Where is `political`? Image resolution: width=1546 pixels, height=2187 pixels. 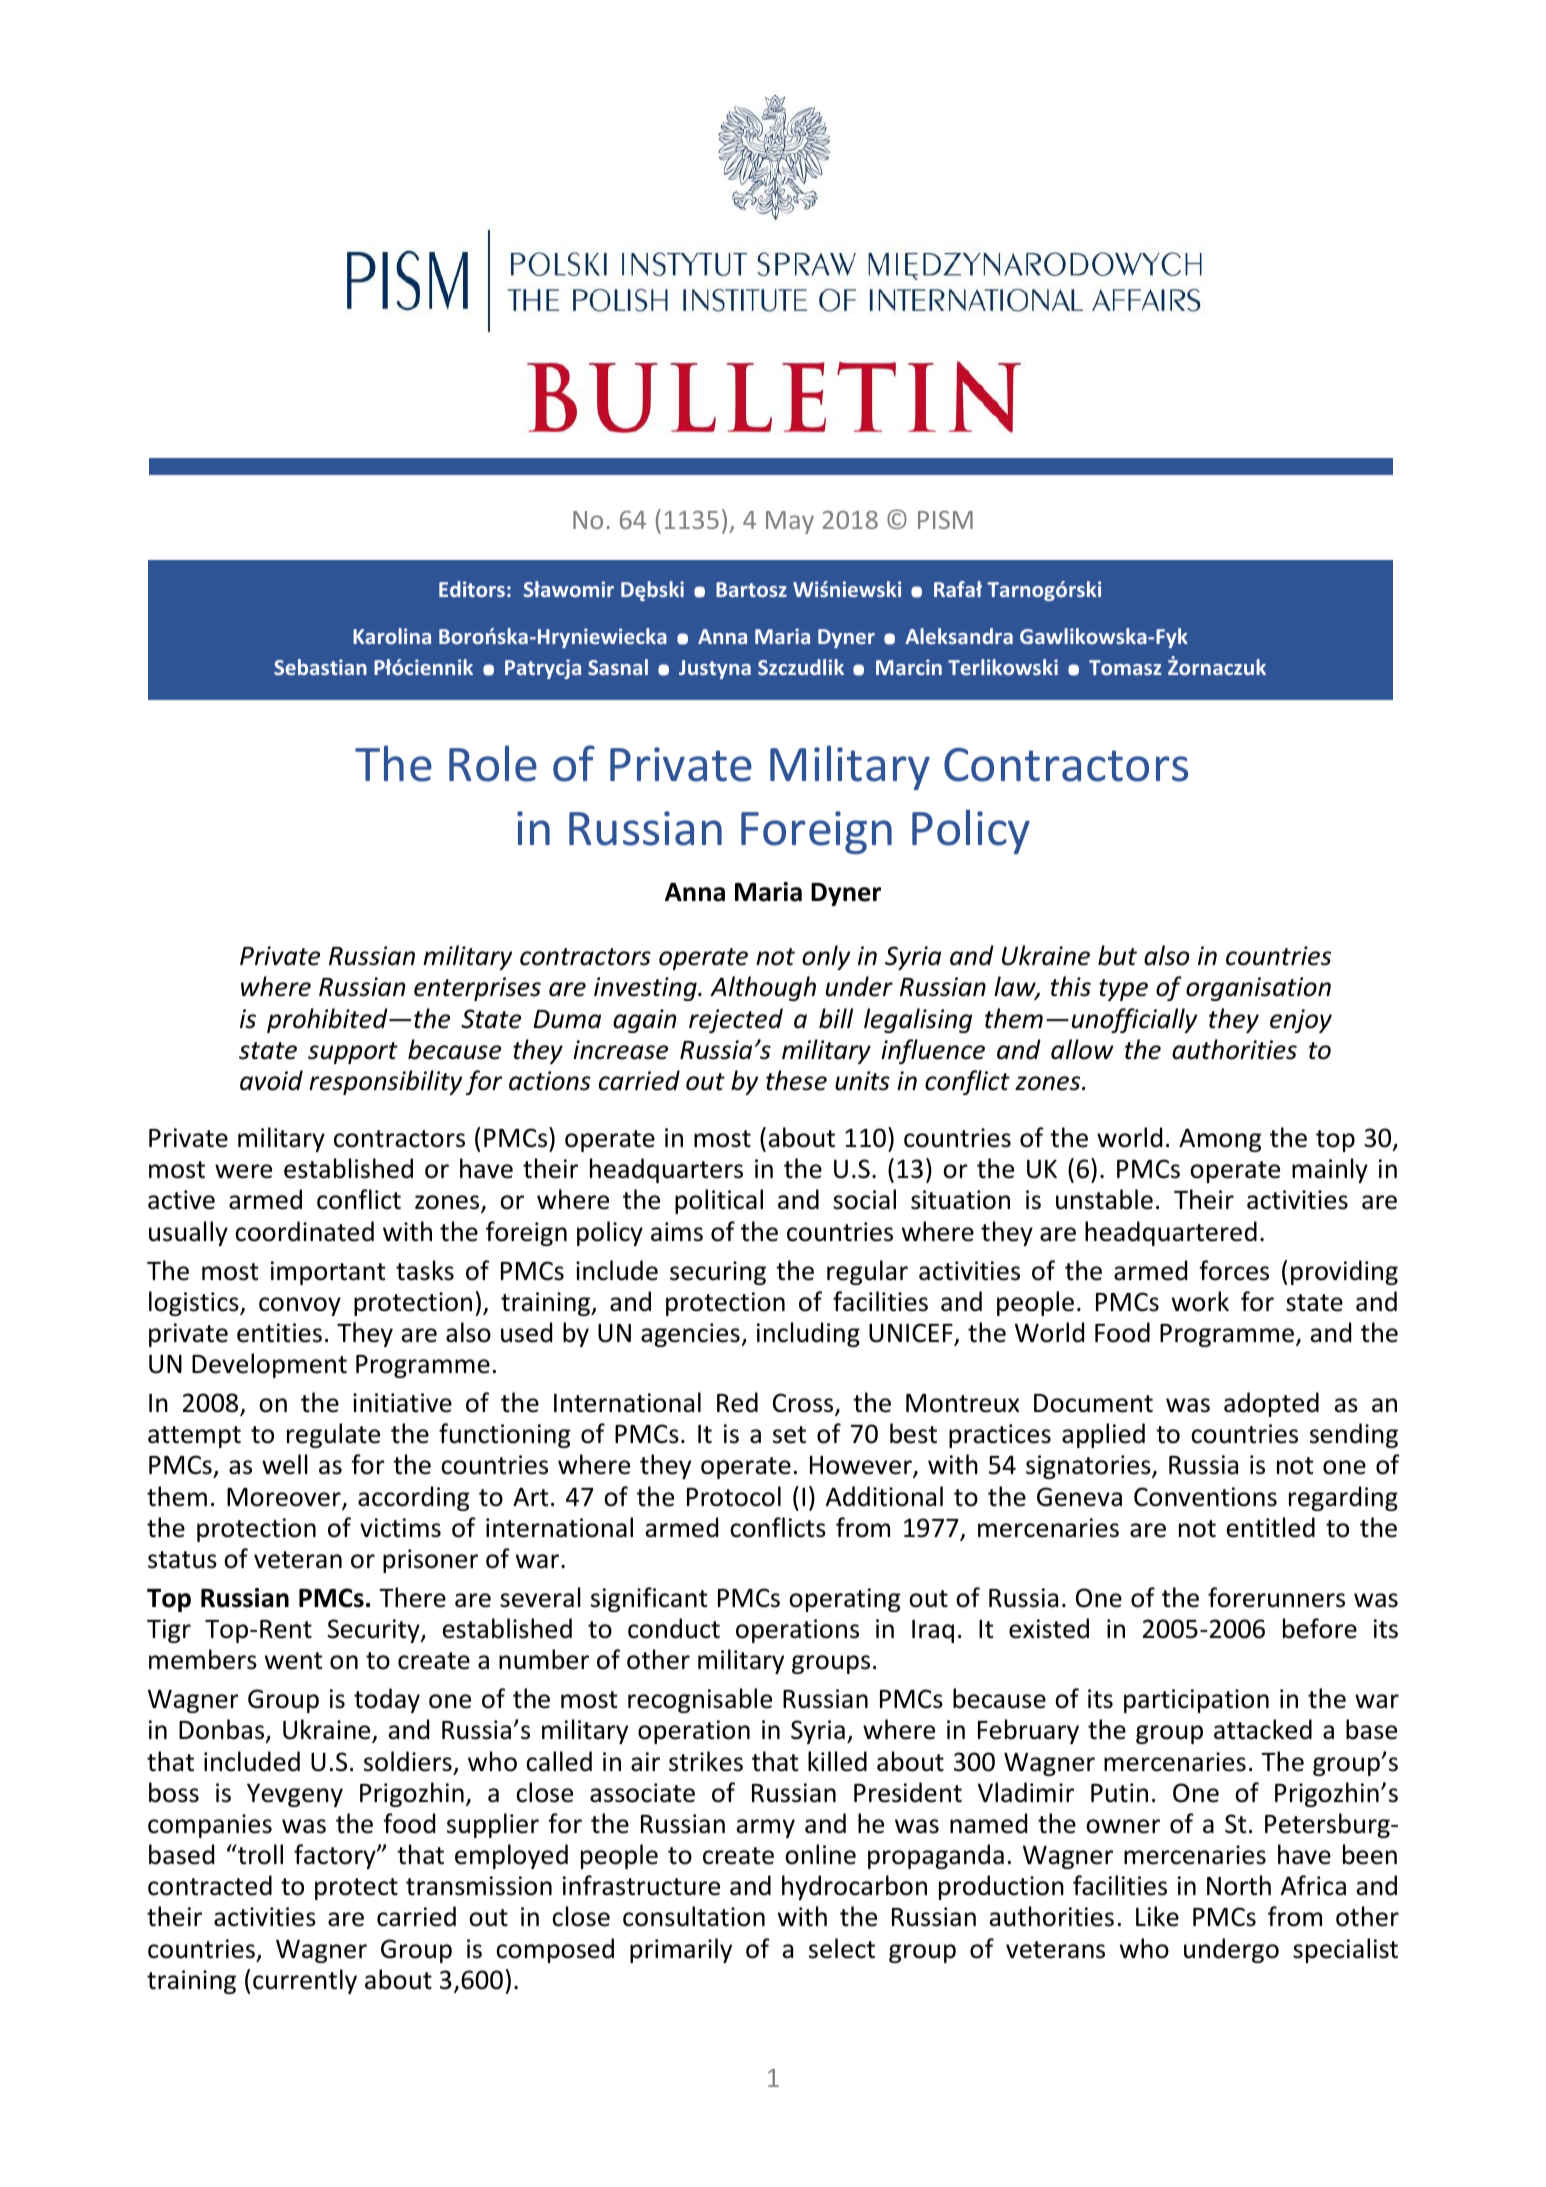
political is located at coordinates (719, 1201).
